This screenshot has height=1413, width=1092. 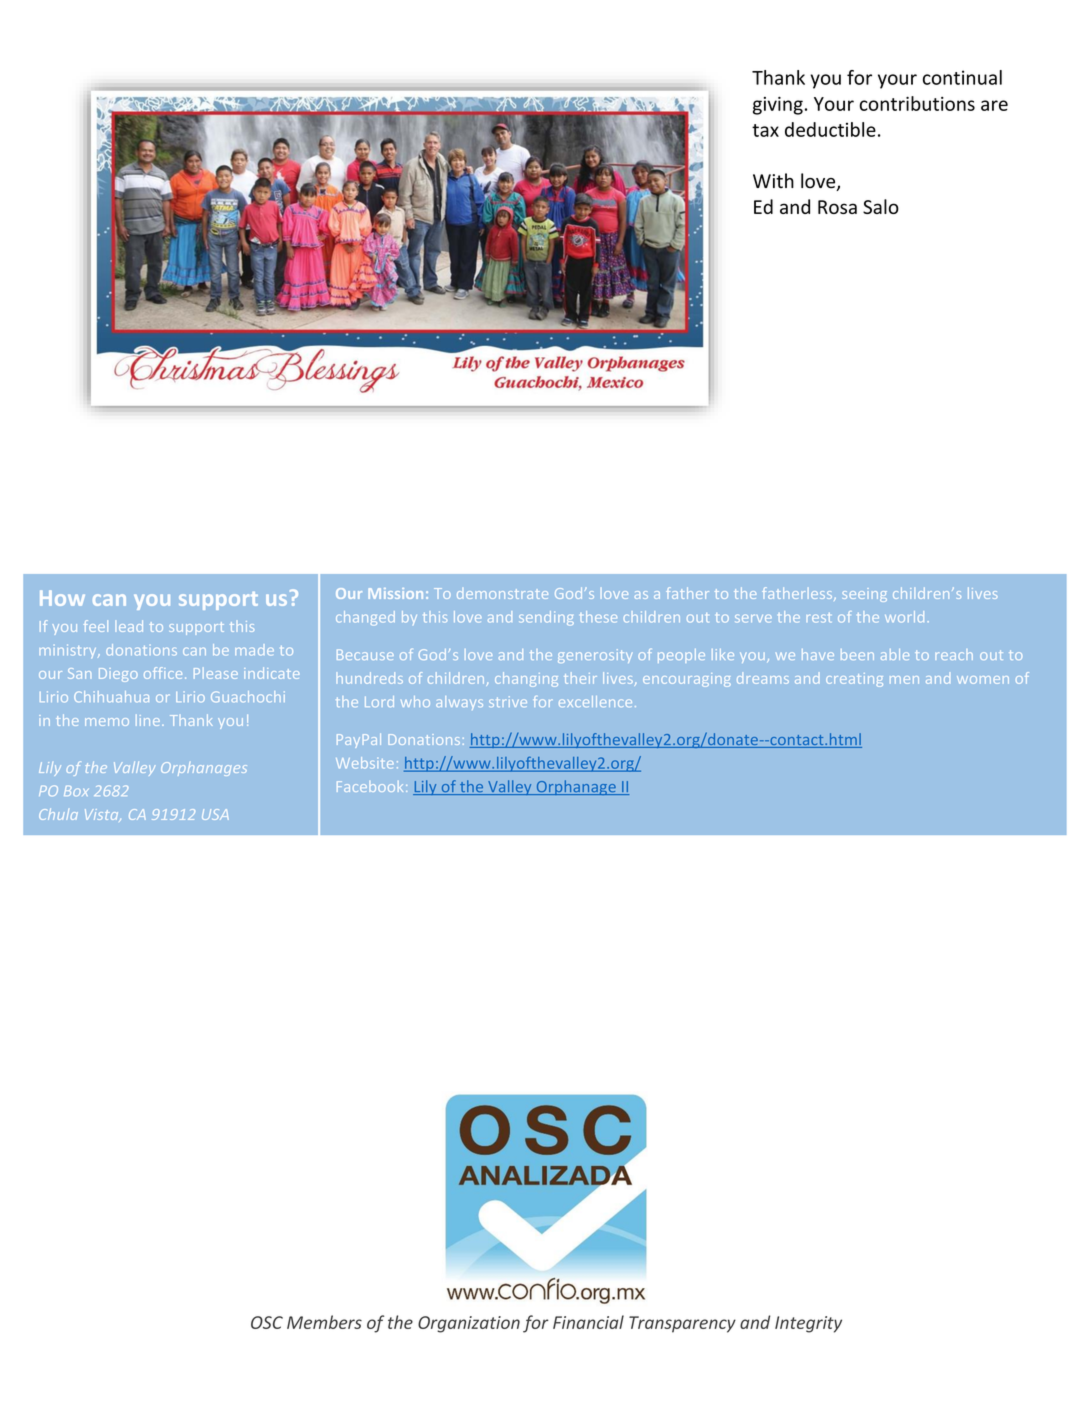 What do you see at coordinates (370, 786) in the screenshot?
I see `Facebook` at bounding box center [370, 786].
